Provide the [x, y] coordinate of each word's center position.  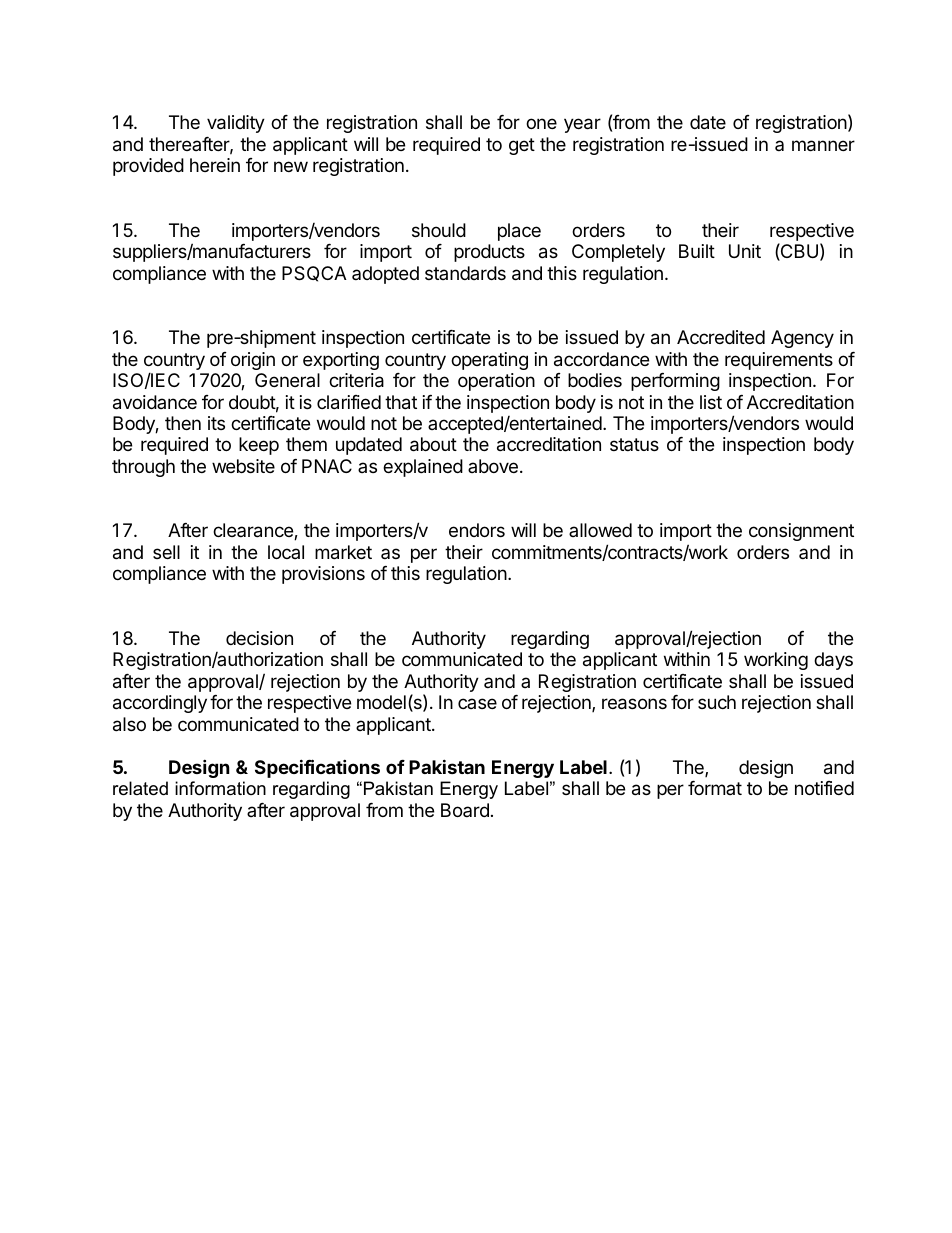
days [833, 661]
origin [253, 361]
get [522, 146]
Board [465, 810]
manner [823, 146]
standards [465, 273]
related [140, 788]
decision [259, 638]
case [477, 703]
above [493, 466]
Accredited [721, 337]
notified [824, 788]
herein [215, 165]
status [634, 444]
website [243, 466]
